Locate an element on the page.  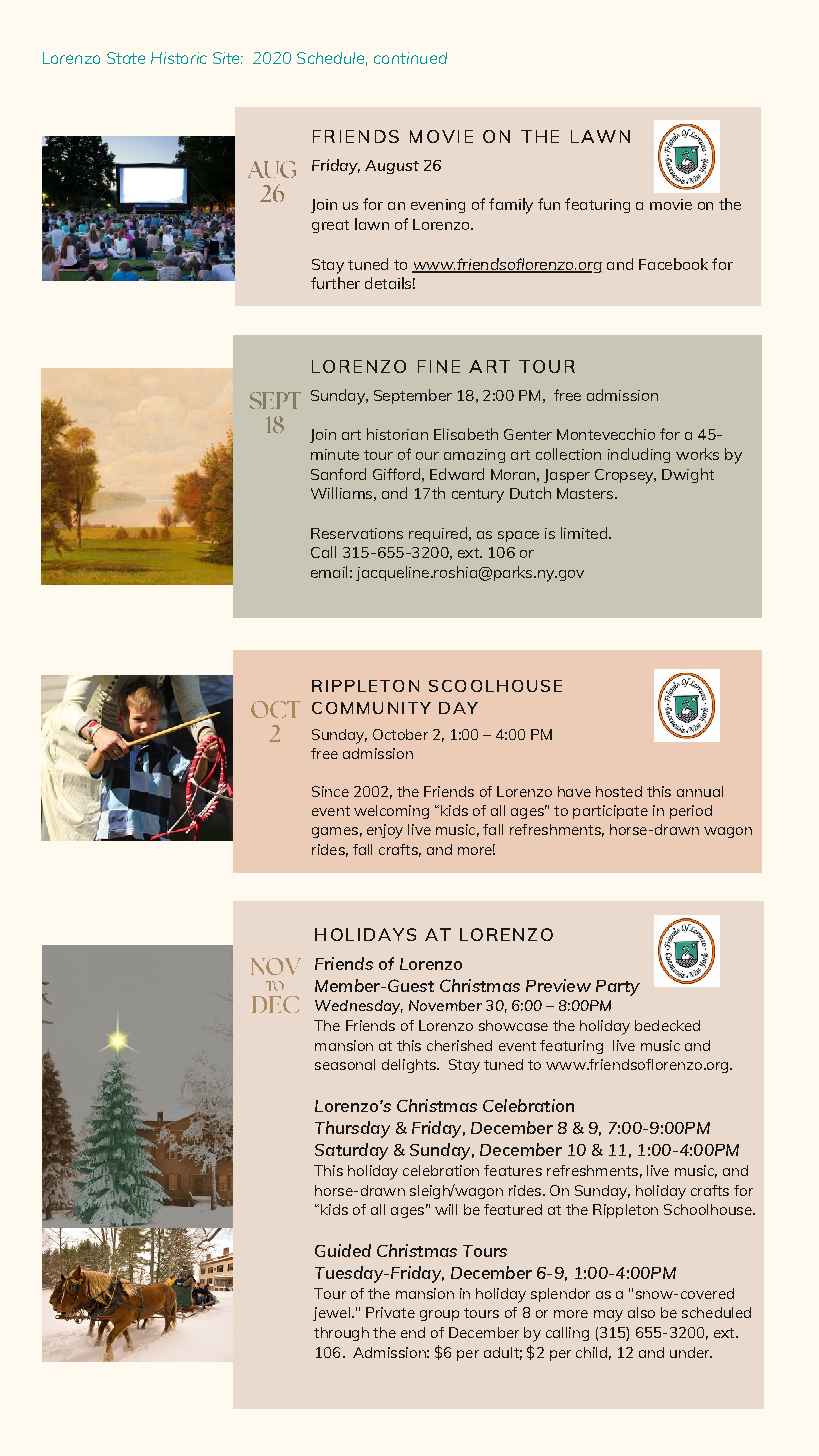
group is located at coordinates (439, 1315).
